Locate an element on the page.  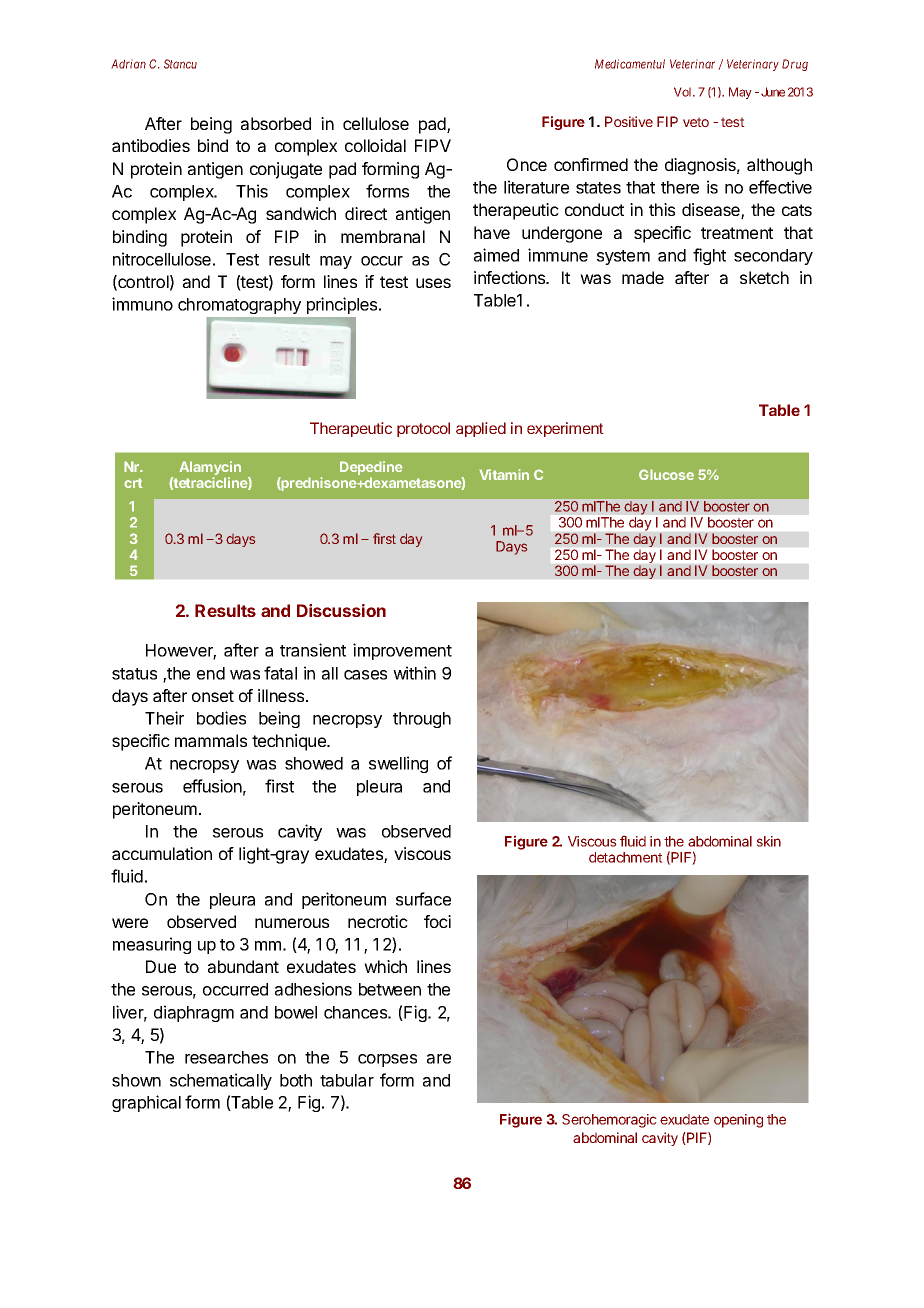
absorbed is located at coordinates (276, 123).
